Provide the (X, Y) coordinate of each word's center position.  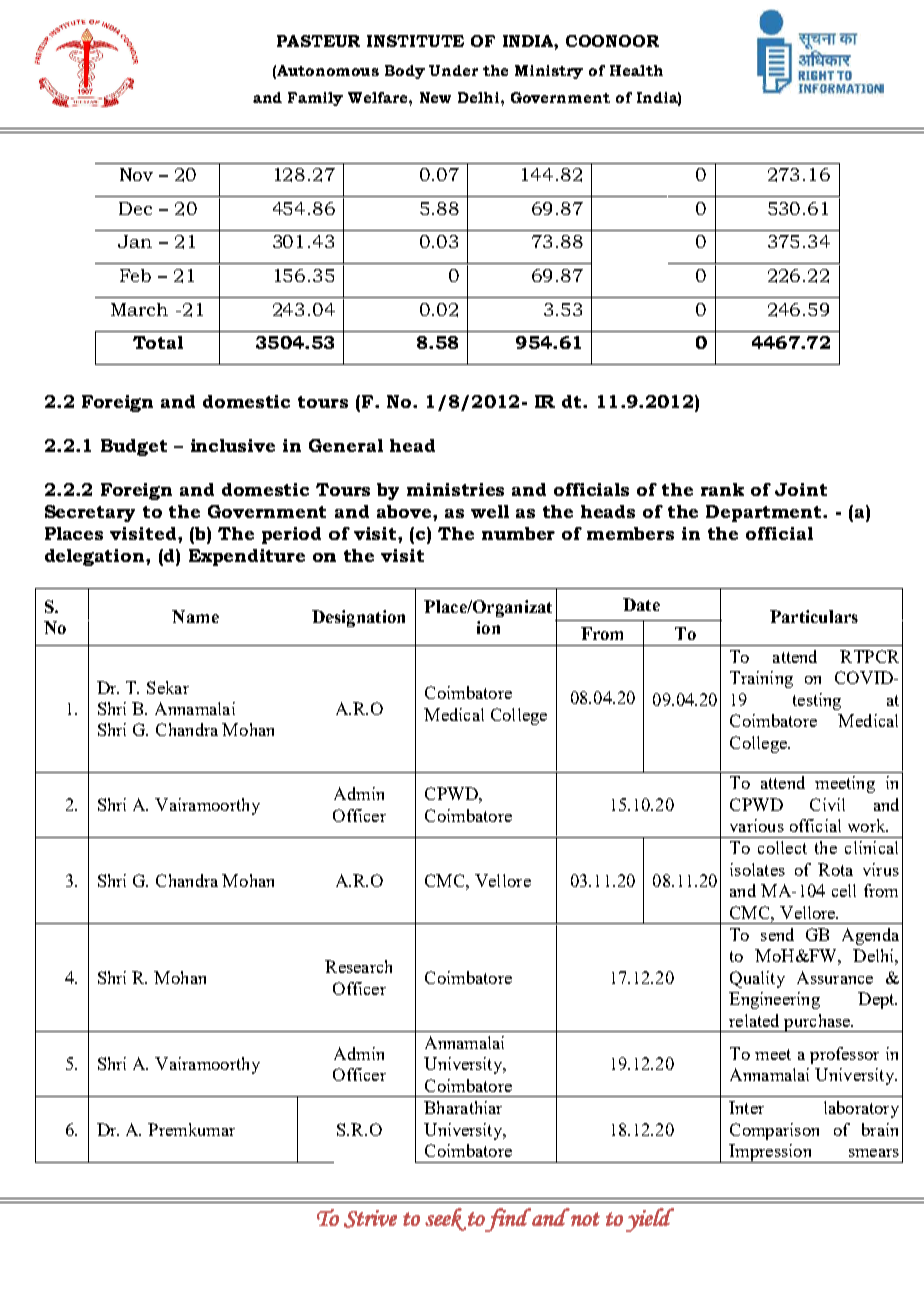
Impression (770, 1153)
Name (195, 616)
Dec (135, 208)
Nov (136, 174)
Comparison (774, 1131)
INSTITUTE (415, 41)
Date (641, 604)
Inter (746, 1107)
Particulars (814, 616)
